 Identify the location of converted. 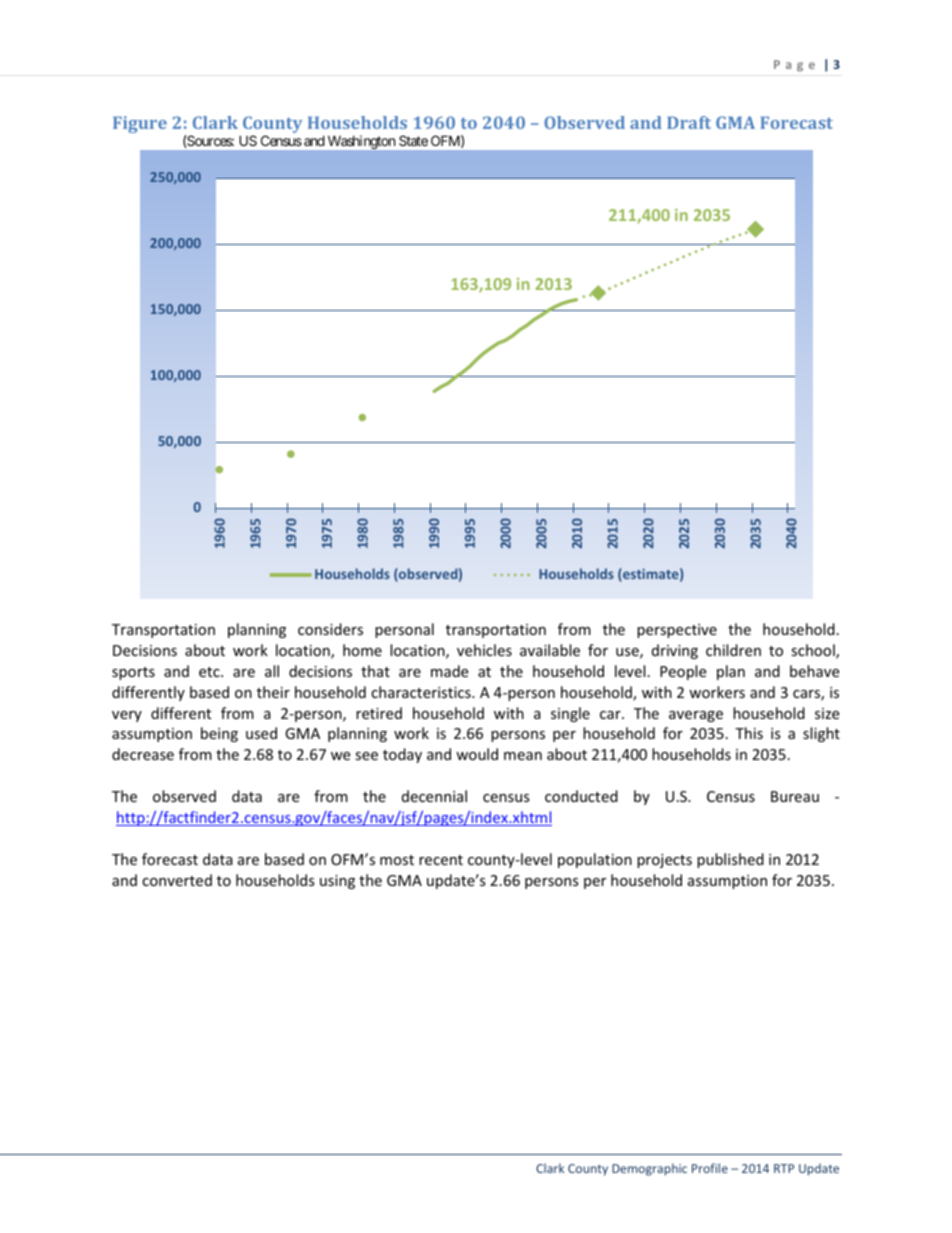
(177, 880).
